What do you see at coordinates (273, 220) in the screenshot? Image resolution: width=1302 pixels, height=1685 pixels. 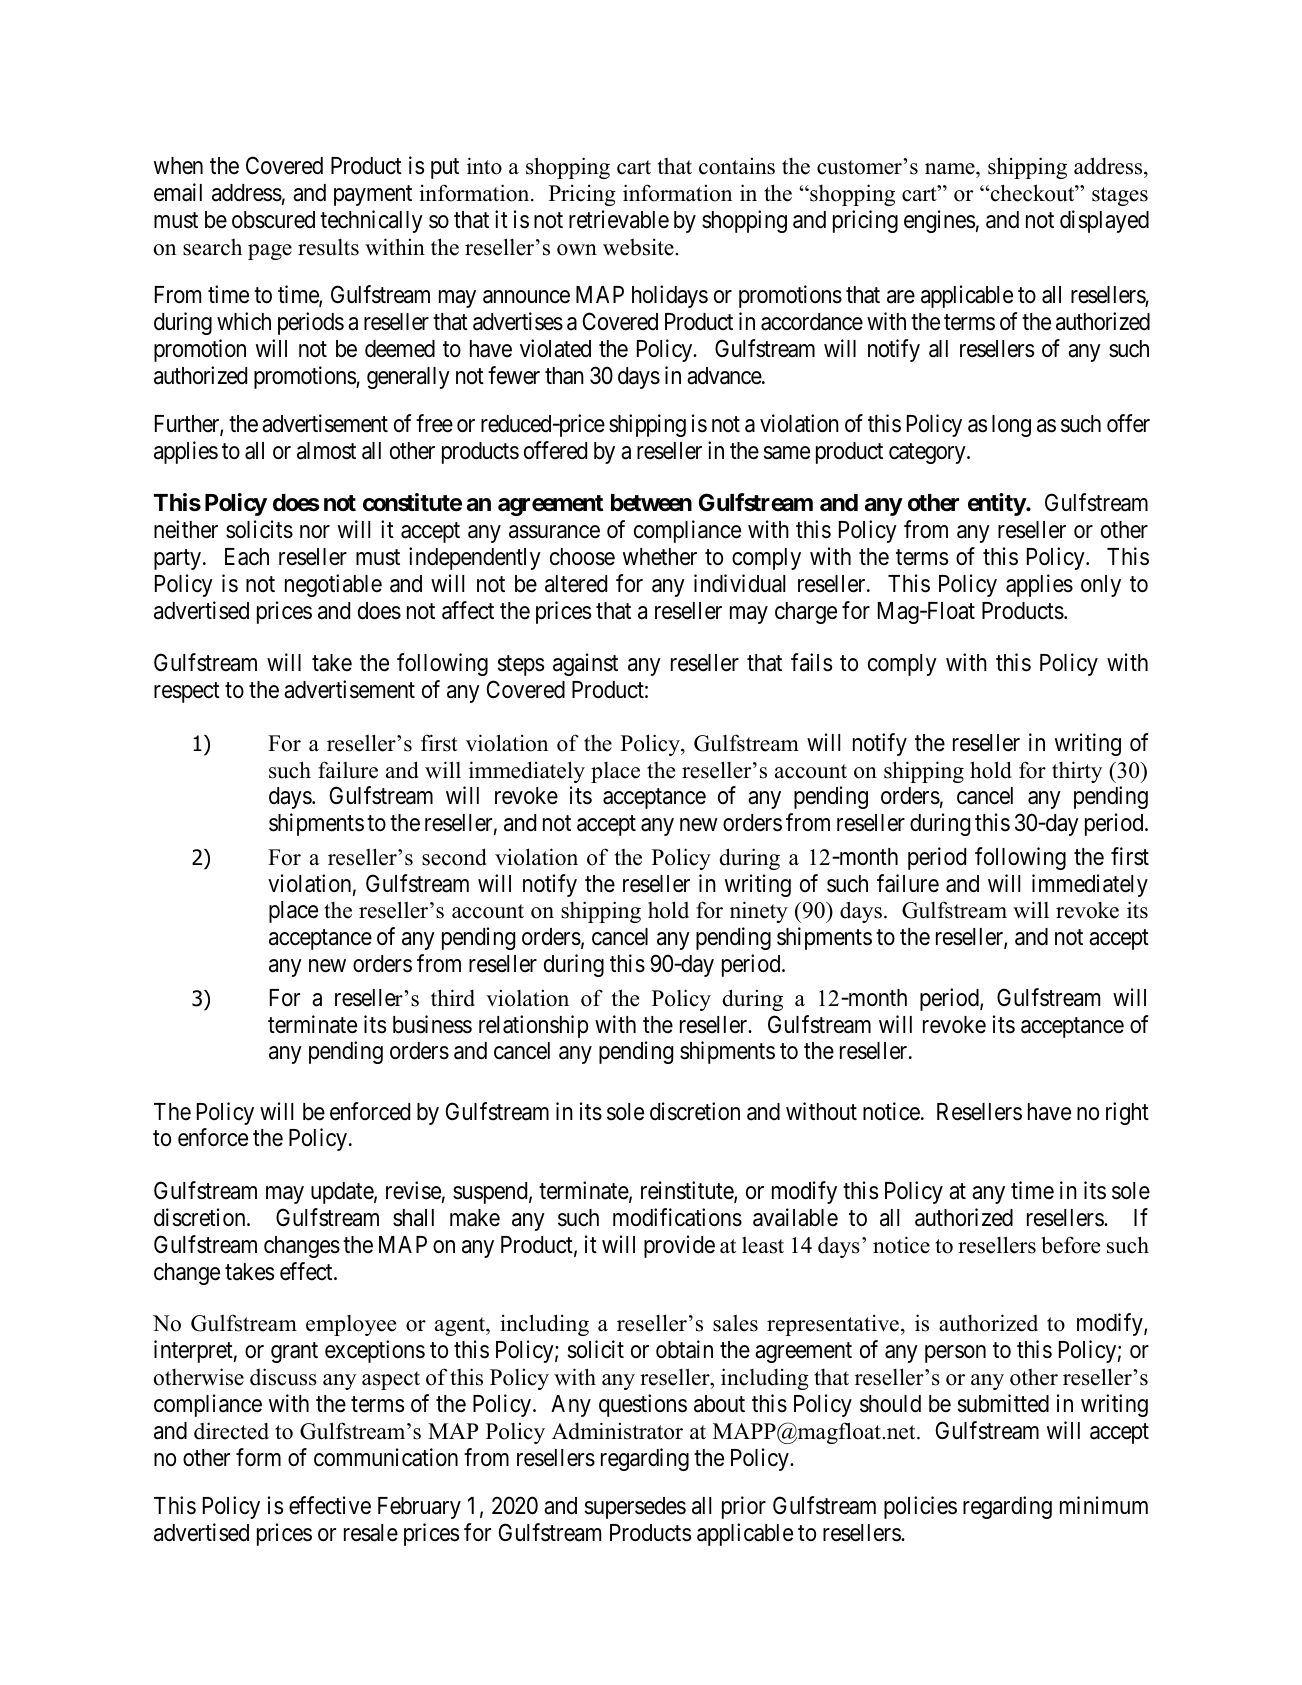 I see `obscured` at bounding box center [273, 220].
